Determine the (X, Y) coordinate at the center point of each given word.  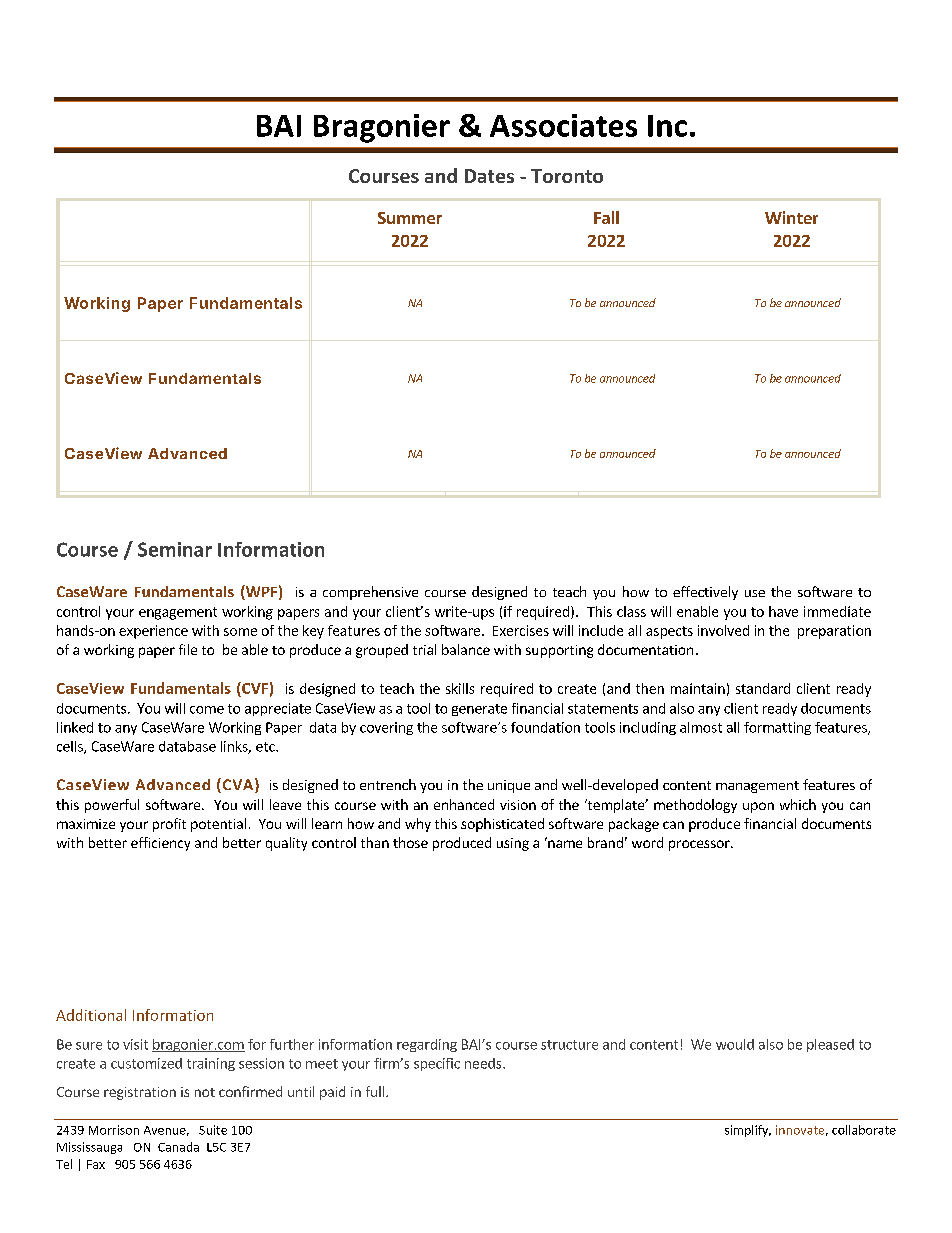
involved (723, 630)
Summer (410, 218)
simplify (748, 1131)
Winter (791, 217)
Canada (178, 1147)
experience (153, 632)
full (376, 1091)
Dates (489, 176)
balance (466, 649)
